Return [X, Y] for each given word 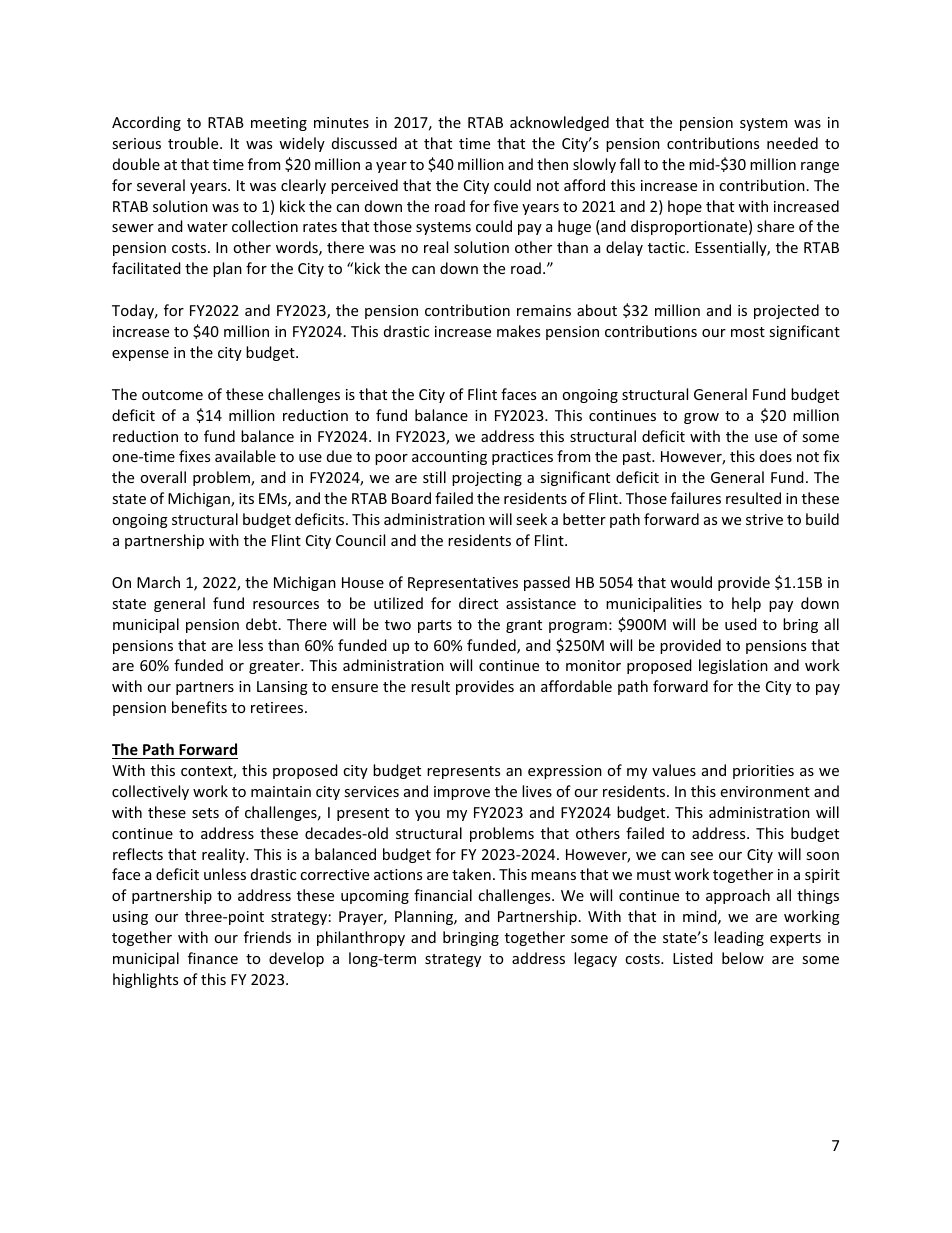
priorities [763, 772]
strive [764, 519]
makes [518, 331]
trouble [194, 143]
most [748, 332]
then [552, 164]
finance [213, 958]
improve [462, 793]
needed [792, 143]
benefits [199, 707]
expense [140, 355]
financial [443, 895]
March [158, 582]
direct [478, 603]
